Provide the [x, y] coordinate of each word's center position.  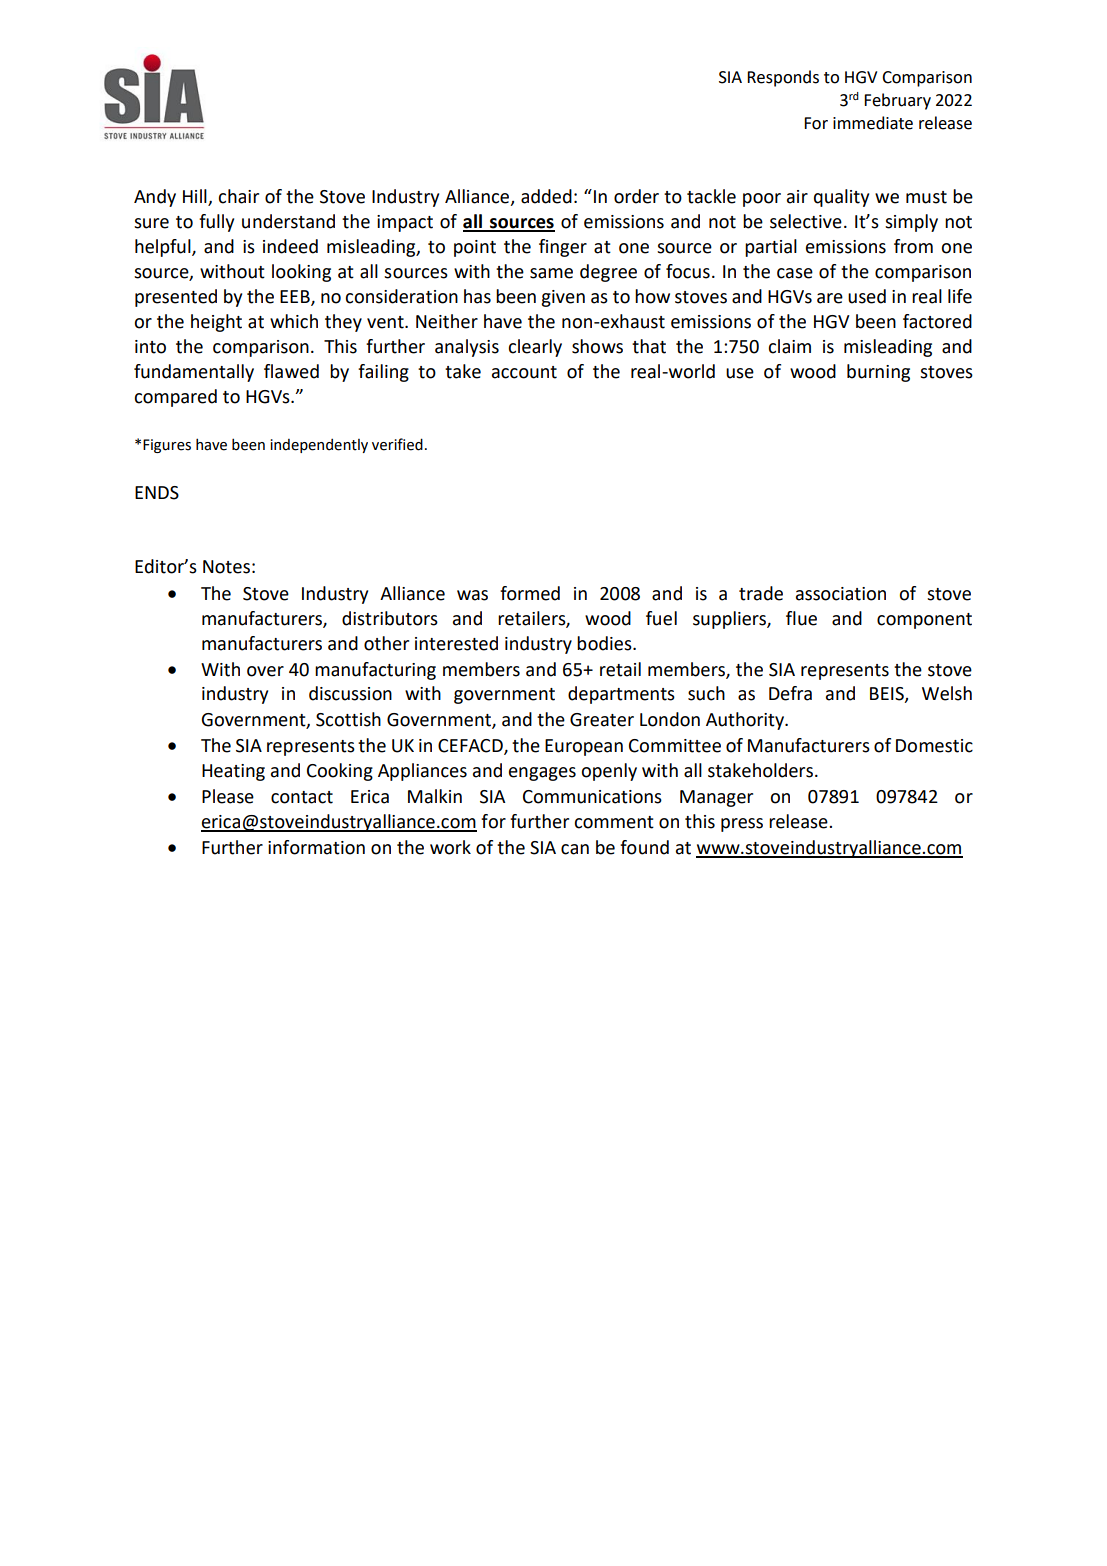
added [546, 196]
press [742, 825]
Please [228, 796]
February [897, 101]
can [575, 849]
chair [238, 196]
